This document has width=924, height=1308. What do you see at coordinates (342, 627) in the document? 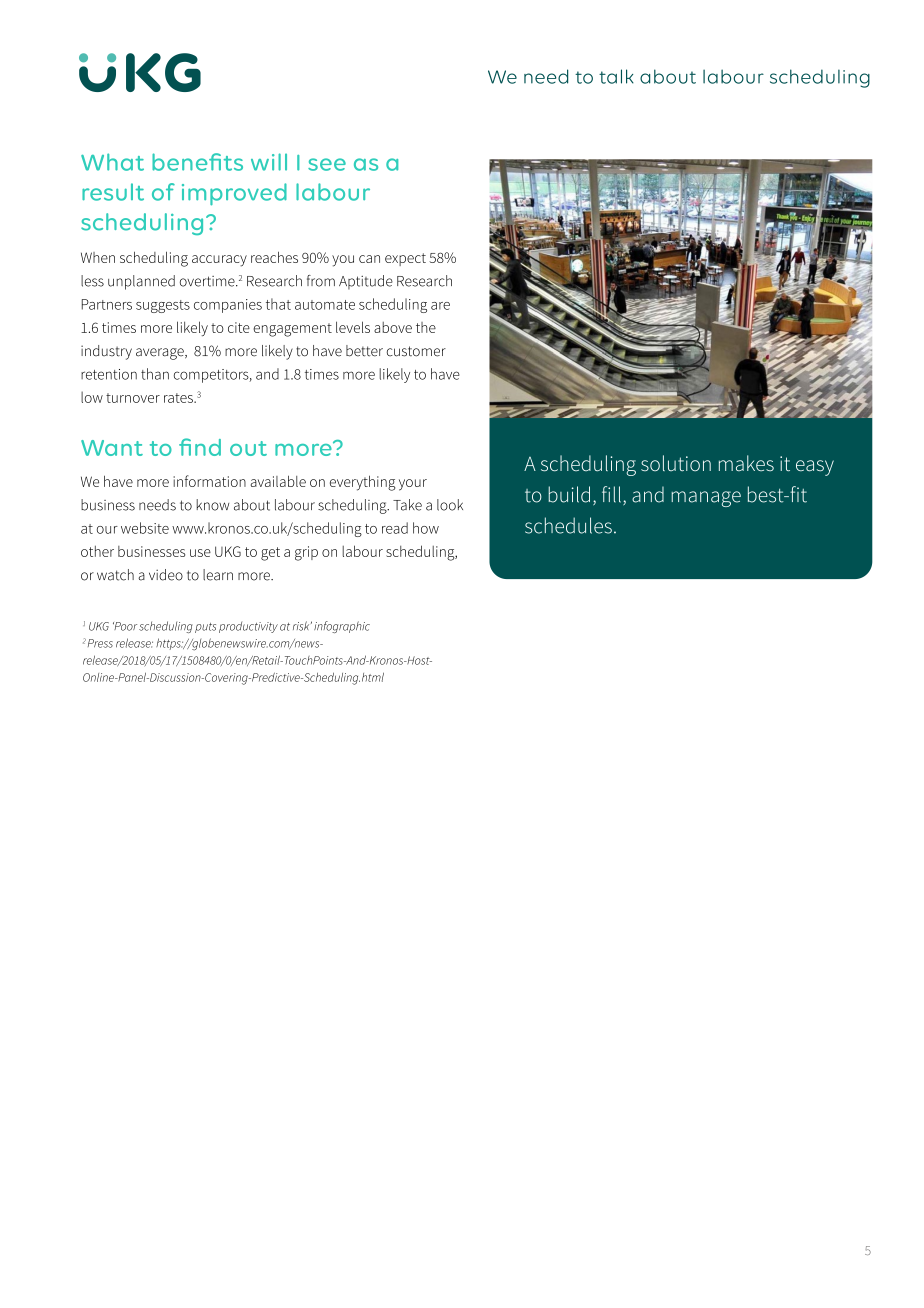
I see `infographic` at bounding box center [342, 627].
